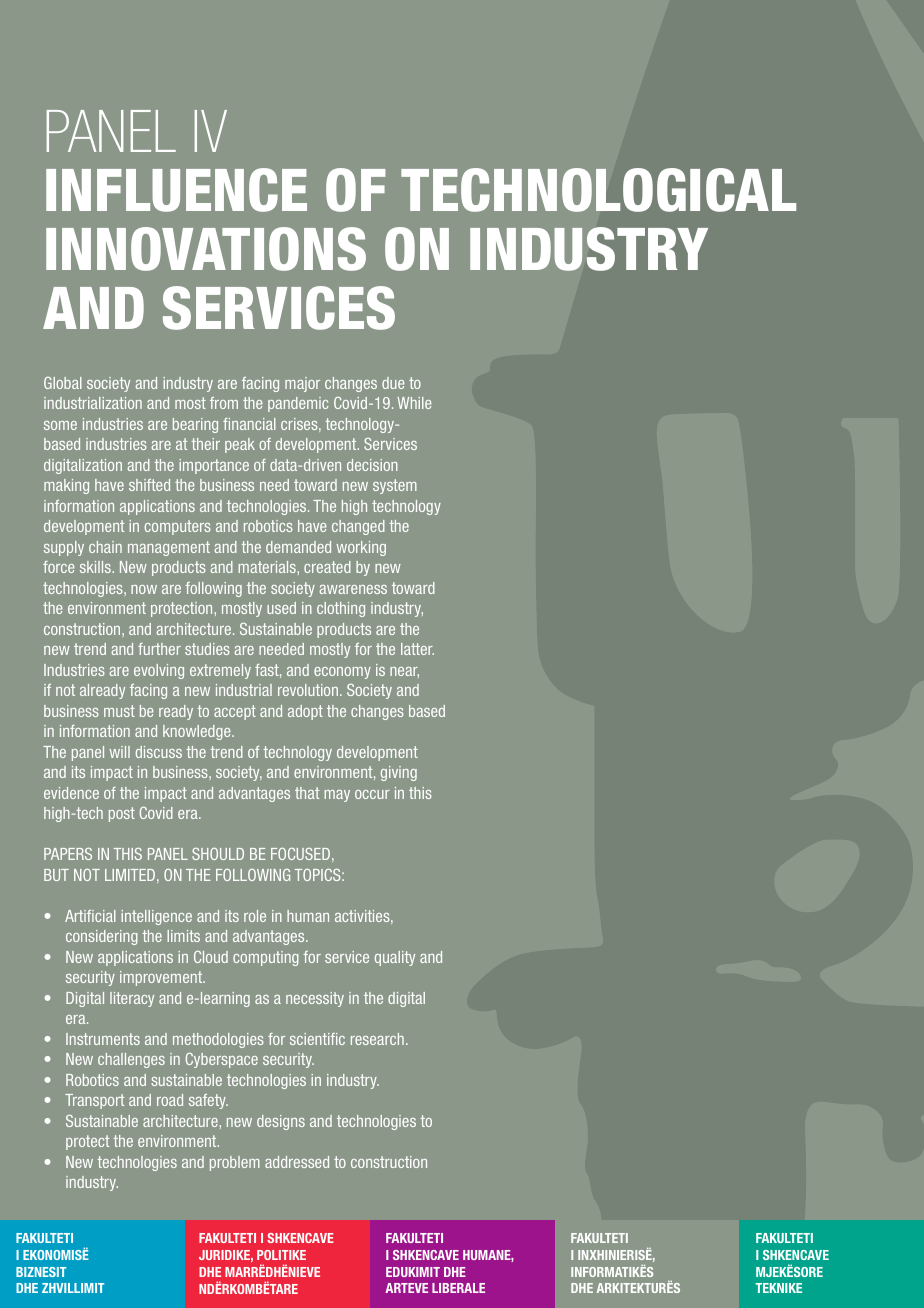 The width and height of the document is (924, 1308). I want to click on near, so click(404, 672).
